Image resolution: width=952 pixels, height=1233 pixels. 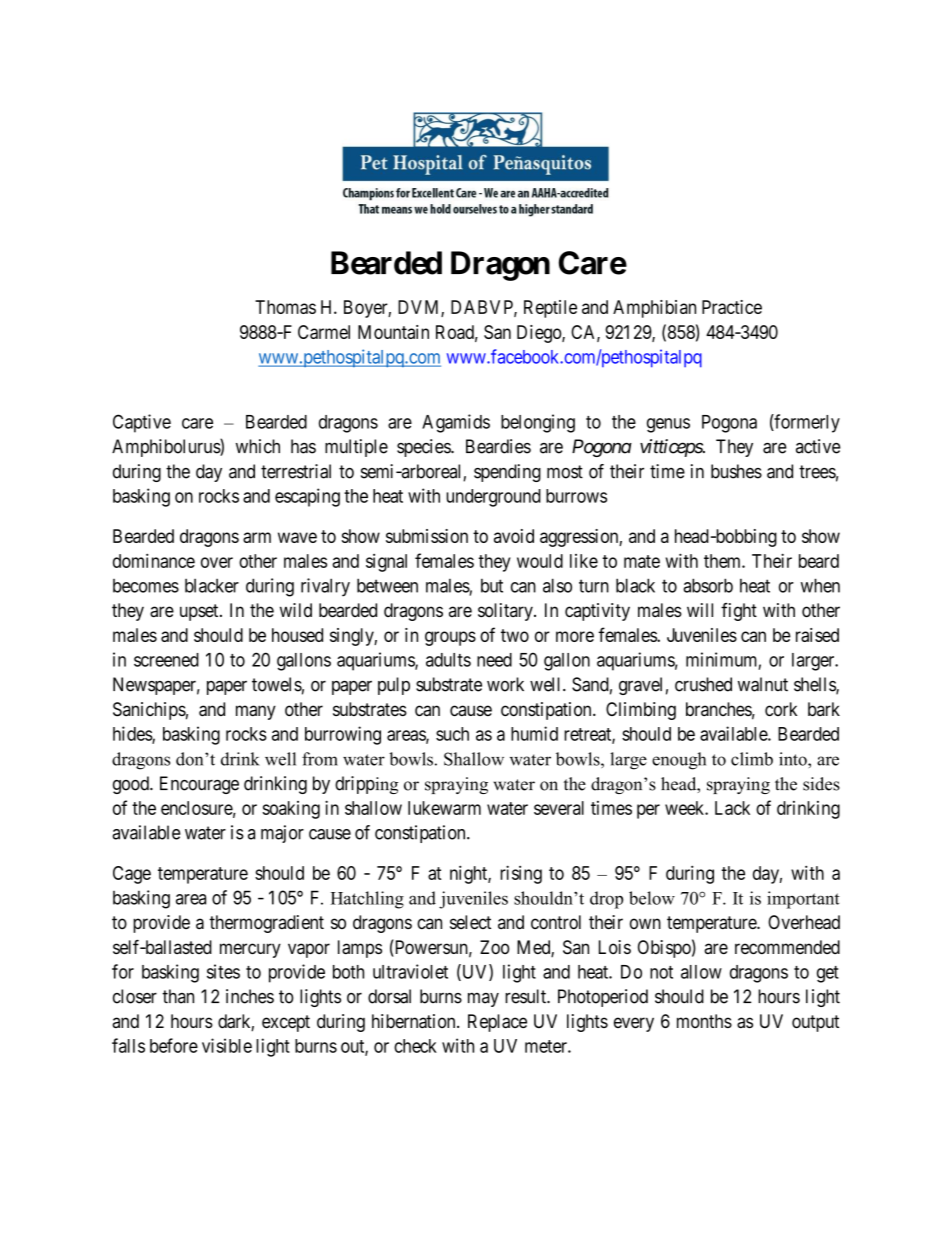 What do you see at coordinates (285, 307) in the screenshot?
I see `Thomas` at bounding box center [285, 307].
